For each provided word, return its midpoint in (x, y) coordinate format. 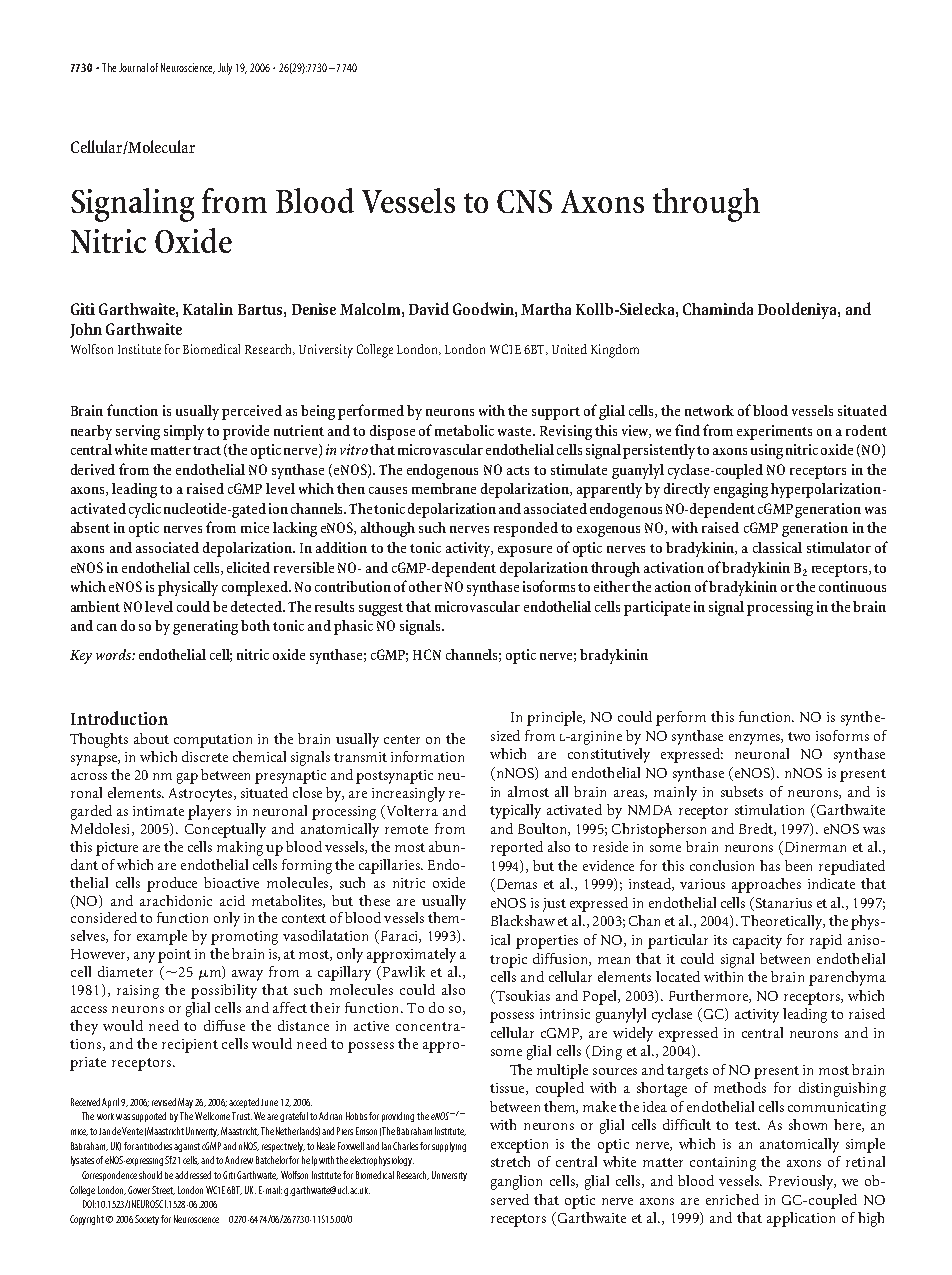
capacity (757, 942)
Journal (133, 67)
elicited (248, 567)
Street (163, 1190)
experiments (774, 432)
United (569, 349)
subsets (742, 791)
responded (526, 529)
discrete (205, 756)
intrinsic (565, 1014)
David (429, 308)
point (174, 956)
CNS (524, 201)
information (427, 756)
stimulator (839, 547)
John (86, 330)
